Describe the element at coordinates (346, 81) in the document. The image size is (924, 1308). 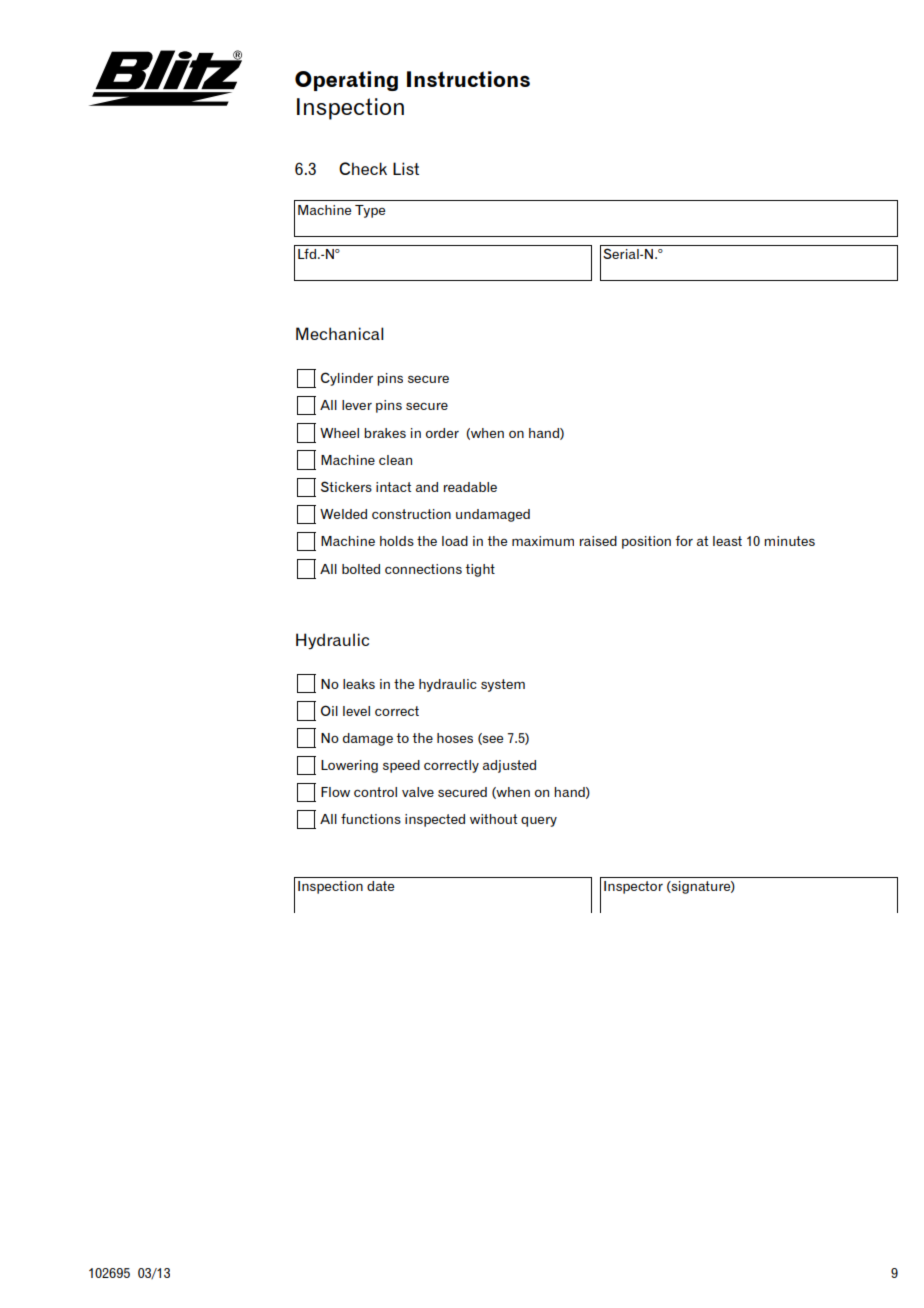
I see `Operating` at that location.
